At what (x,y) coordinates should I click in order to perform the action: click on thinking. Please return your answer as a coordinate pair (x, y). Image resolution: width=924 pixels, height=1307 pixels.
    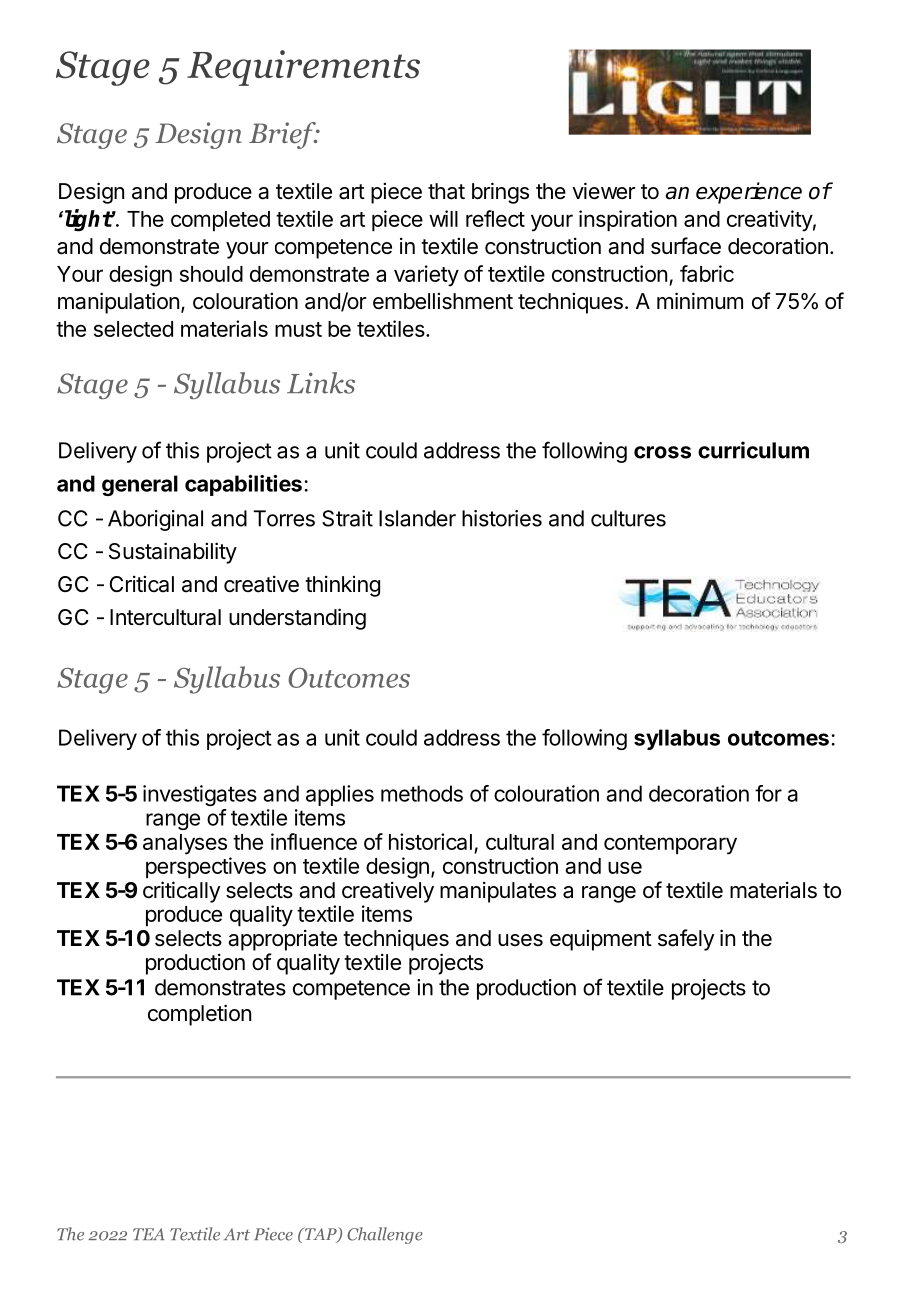
    Looking at the image, I should click on (342, 586).
